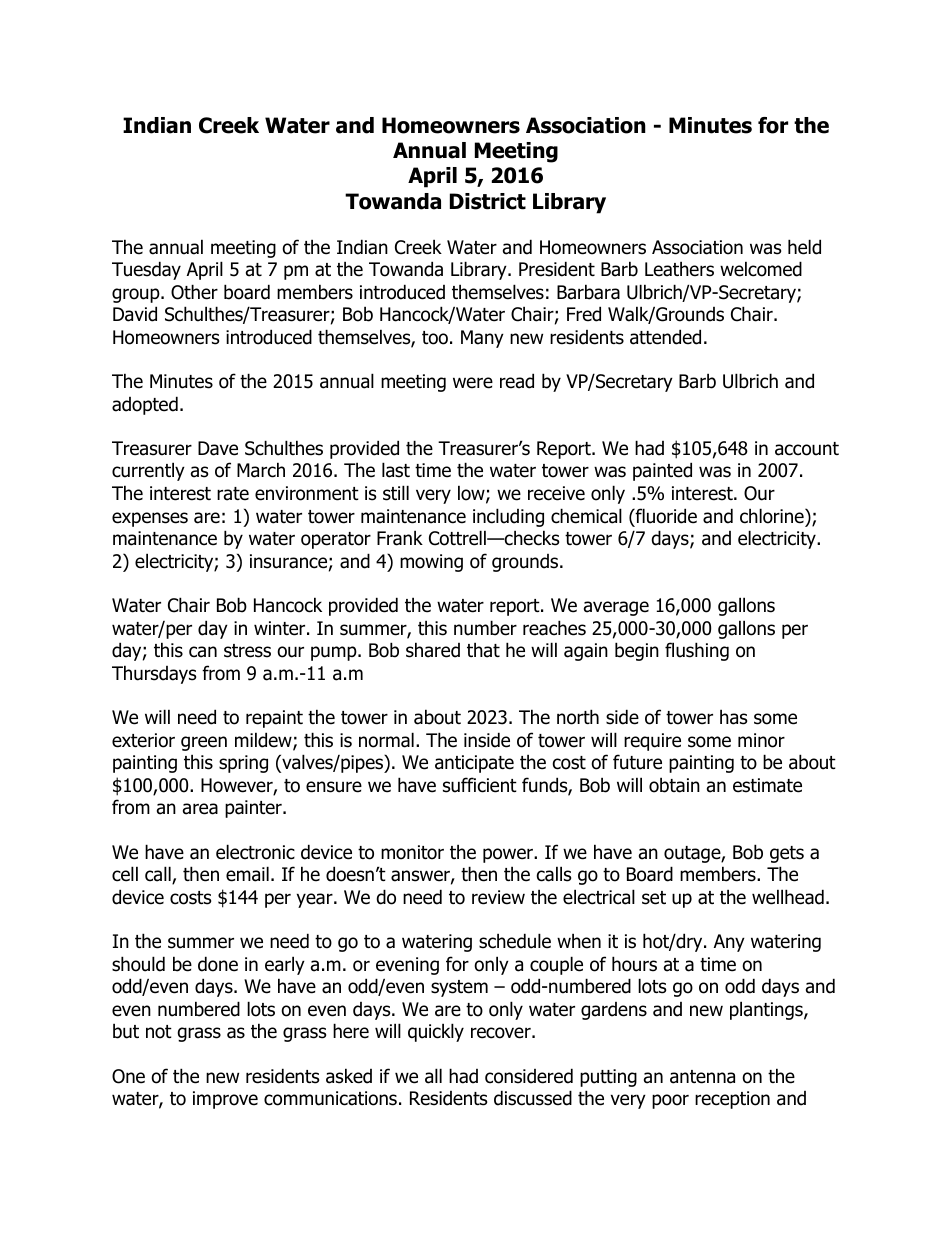  Describe the element at coordinates (697, 651) in the page. I see `flushing` at that location.
